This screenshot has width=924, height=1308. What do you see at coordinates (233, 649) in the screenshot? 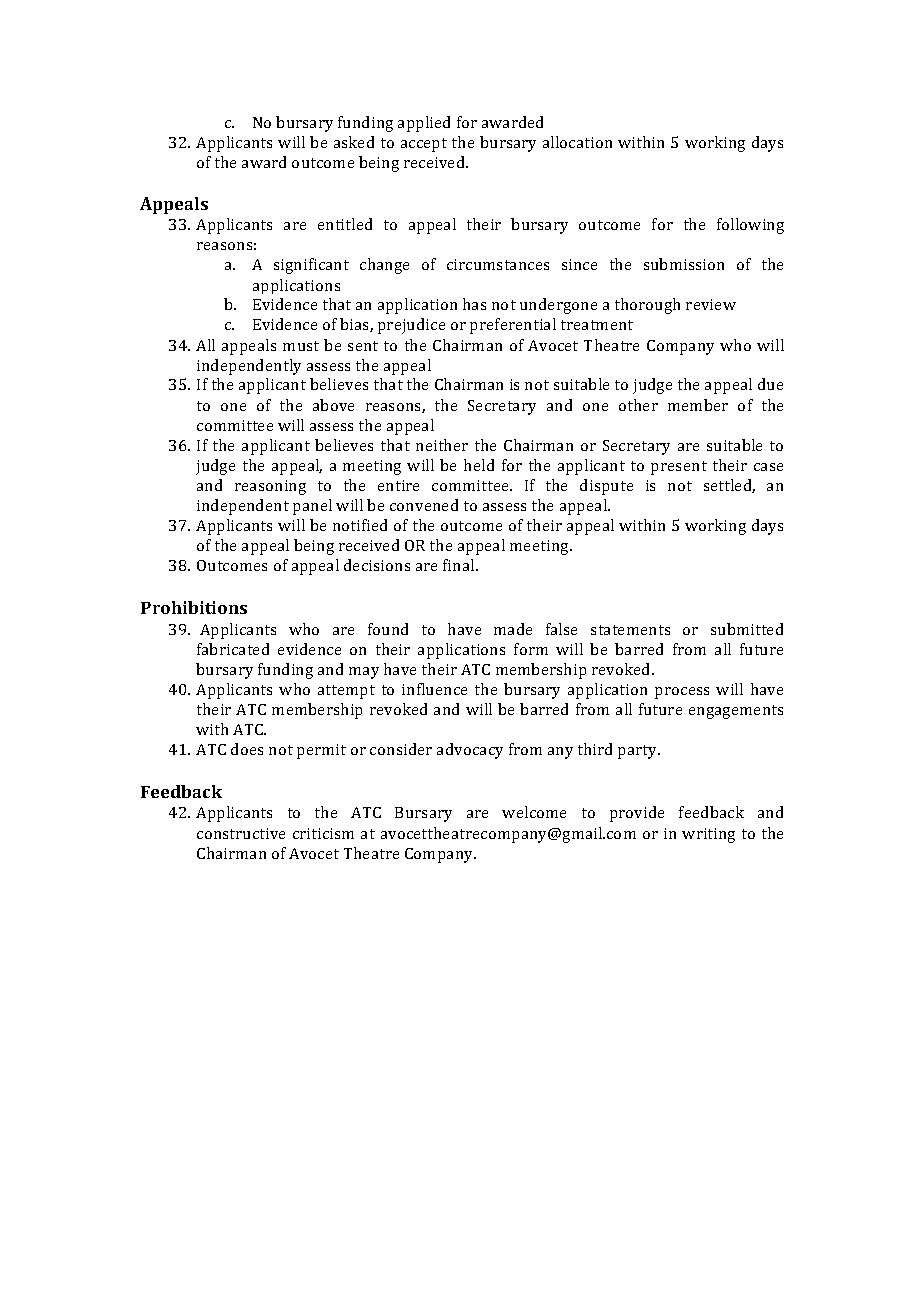
I see `fabricated` at bounding box center [233, 649].
